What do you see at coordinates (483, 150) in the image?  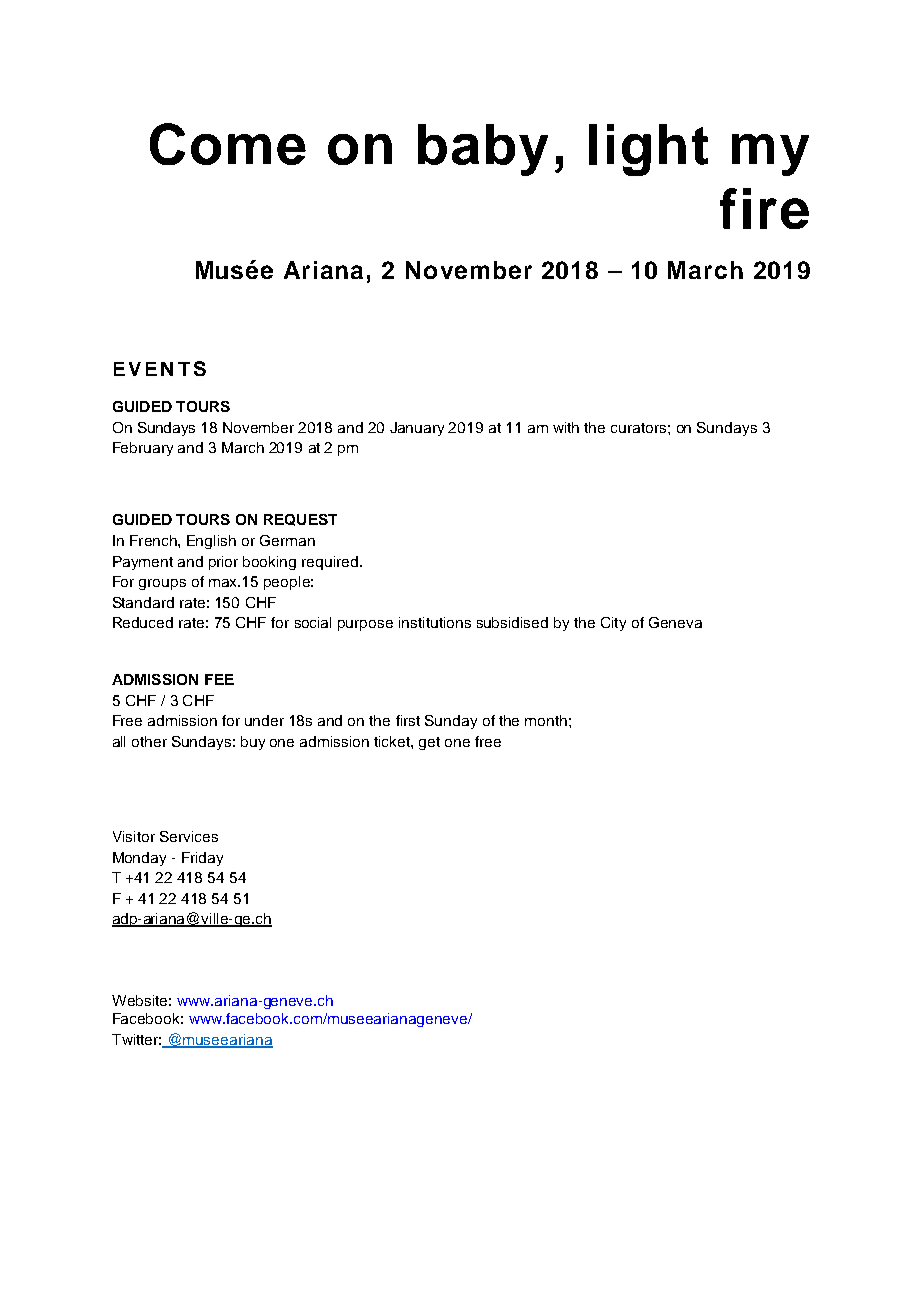 I see `baby` at bounding box center [483, 150].
